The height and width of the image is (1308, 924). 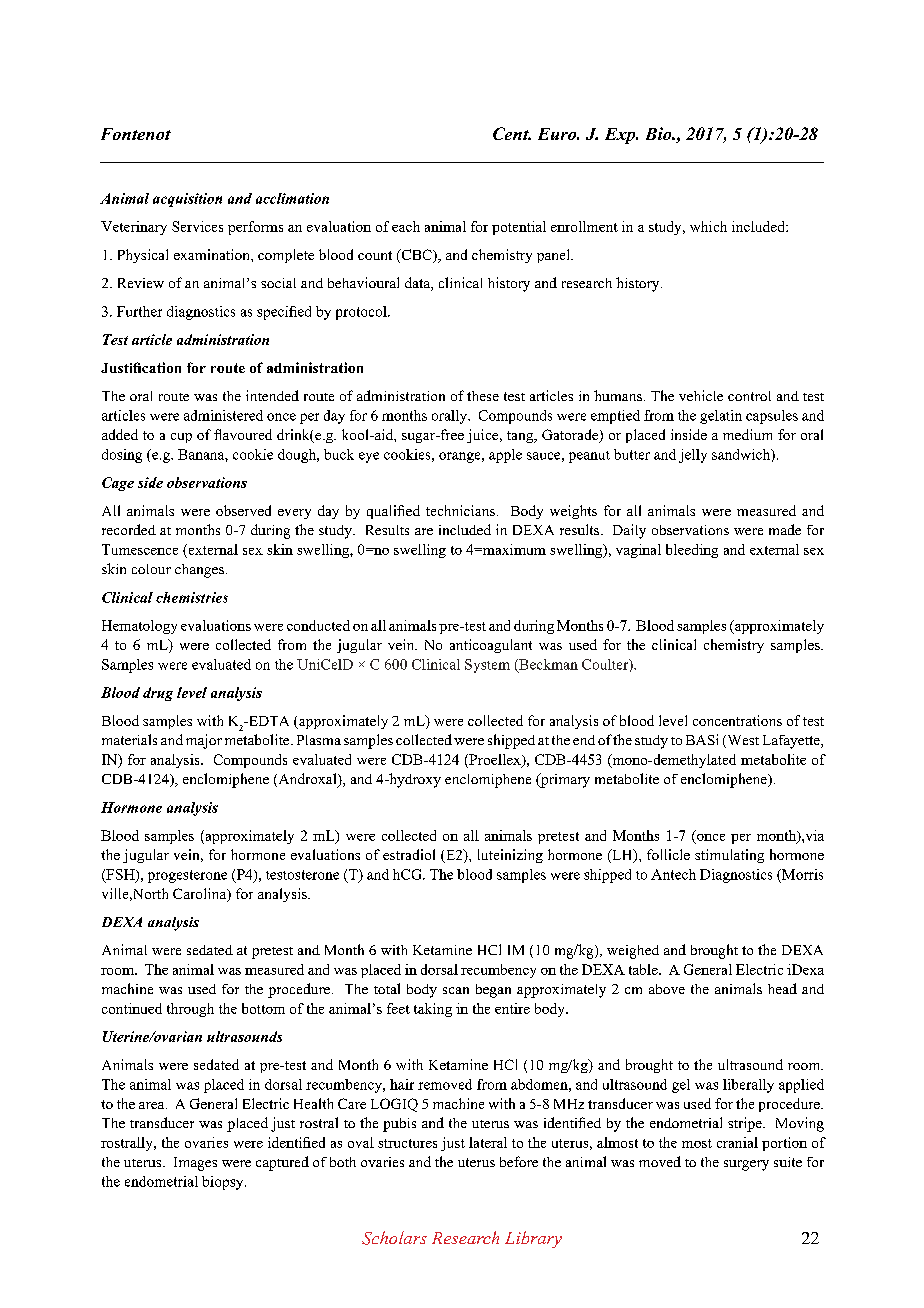 What do you see at coordinates (406, 226) in the image?
I see `each` at bounding box center [406, 226].
